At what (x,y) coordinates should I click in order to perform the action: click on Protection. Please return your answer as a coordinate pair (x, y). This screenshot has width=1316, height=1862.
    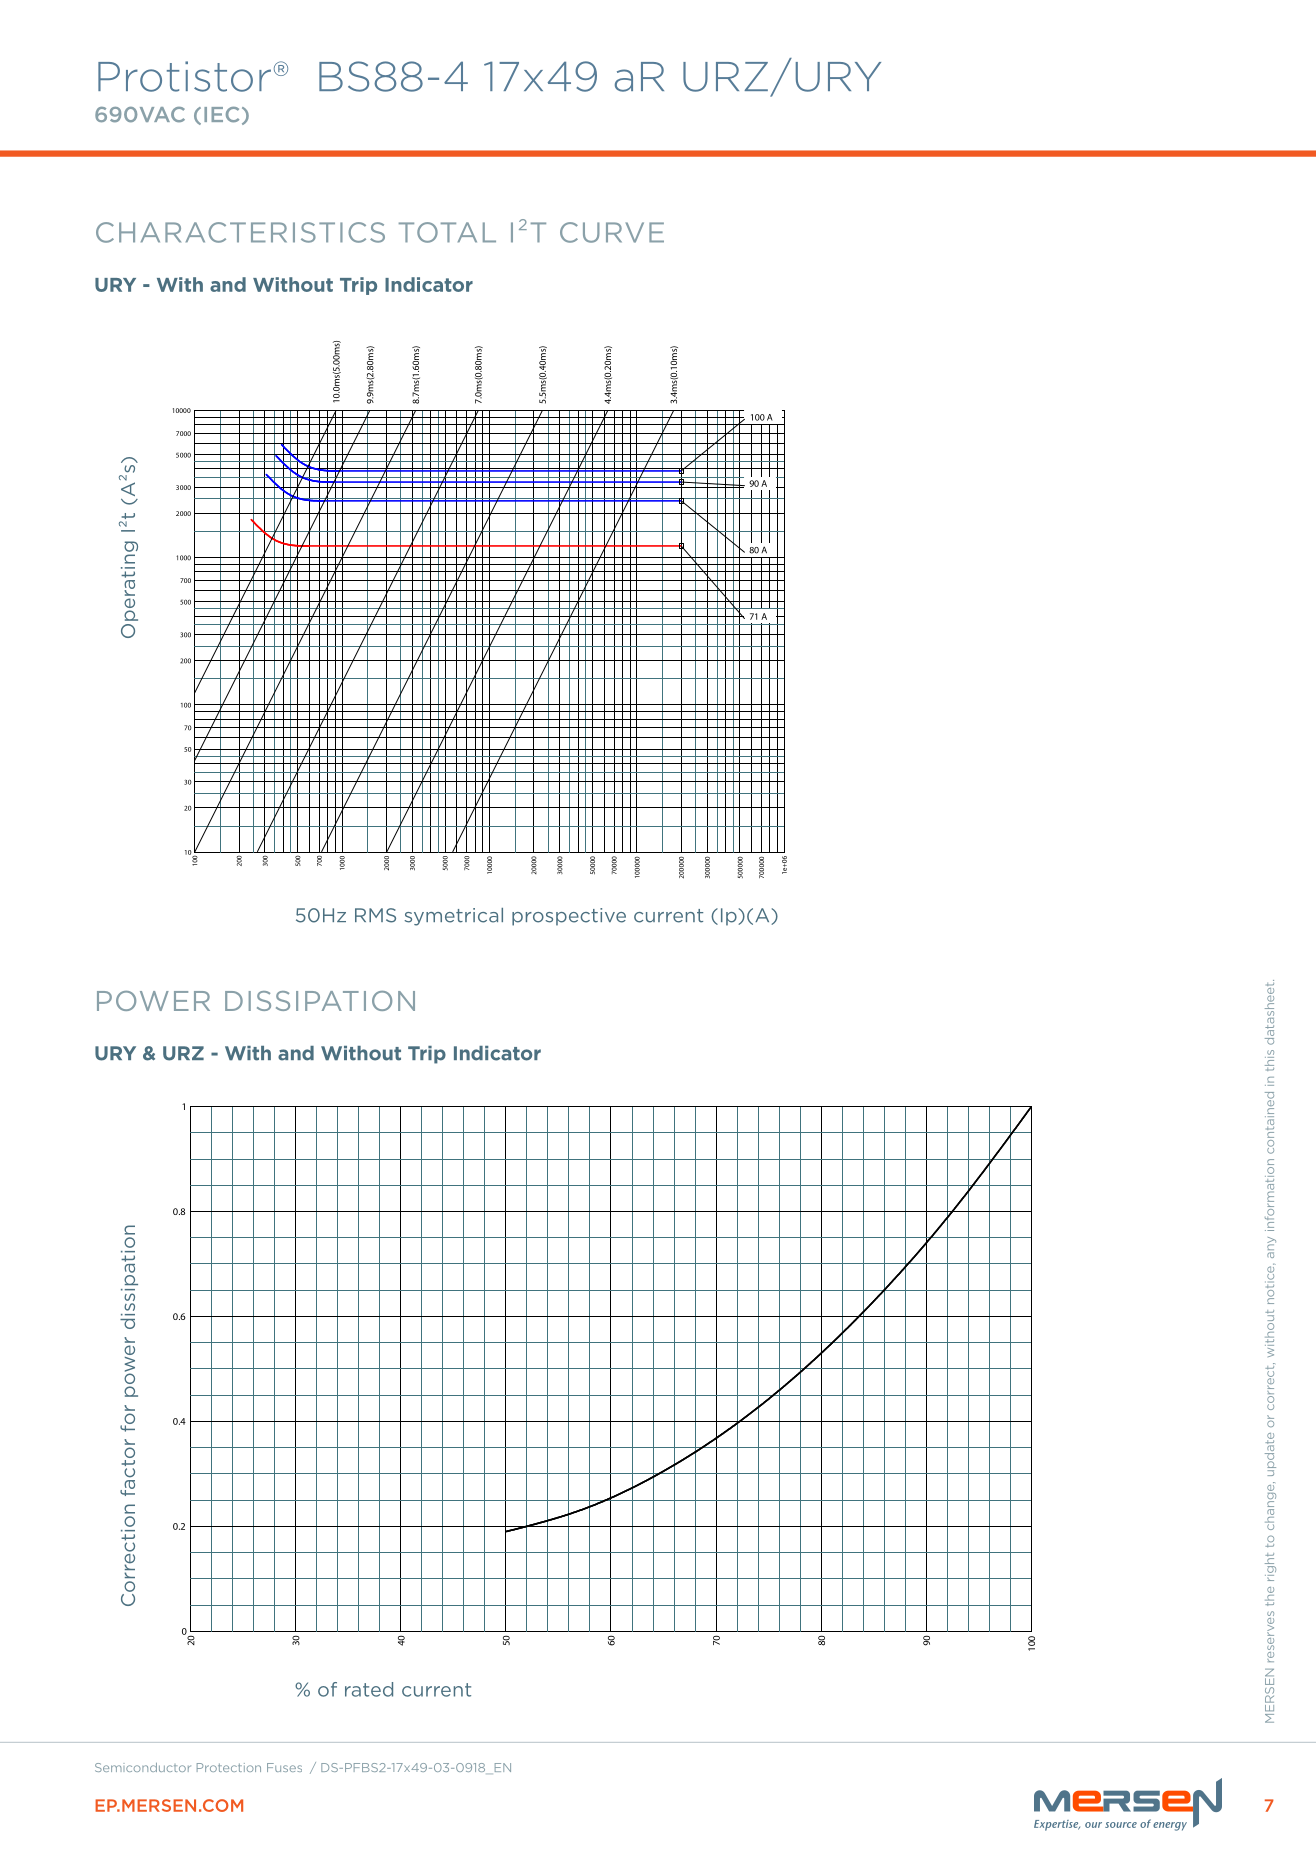
    Looking at the image, I should click on (229, 1767).
